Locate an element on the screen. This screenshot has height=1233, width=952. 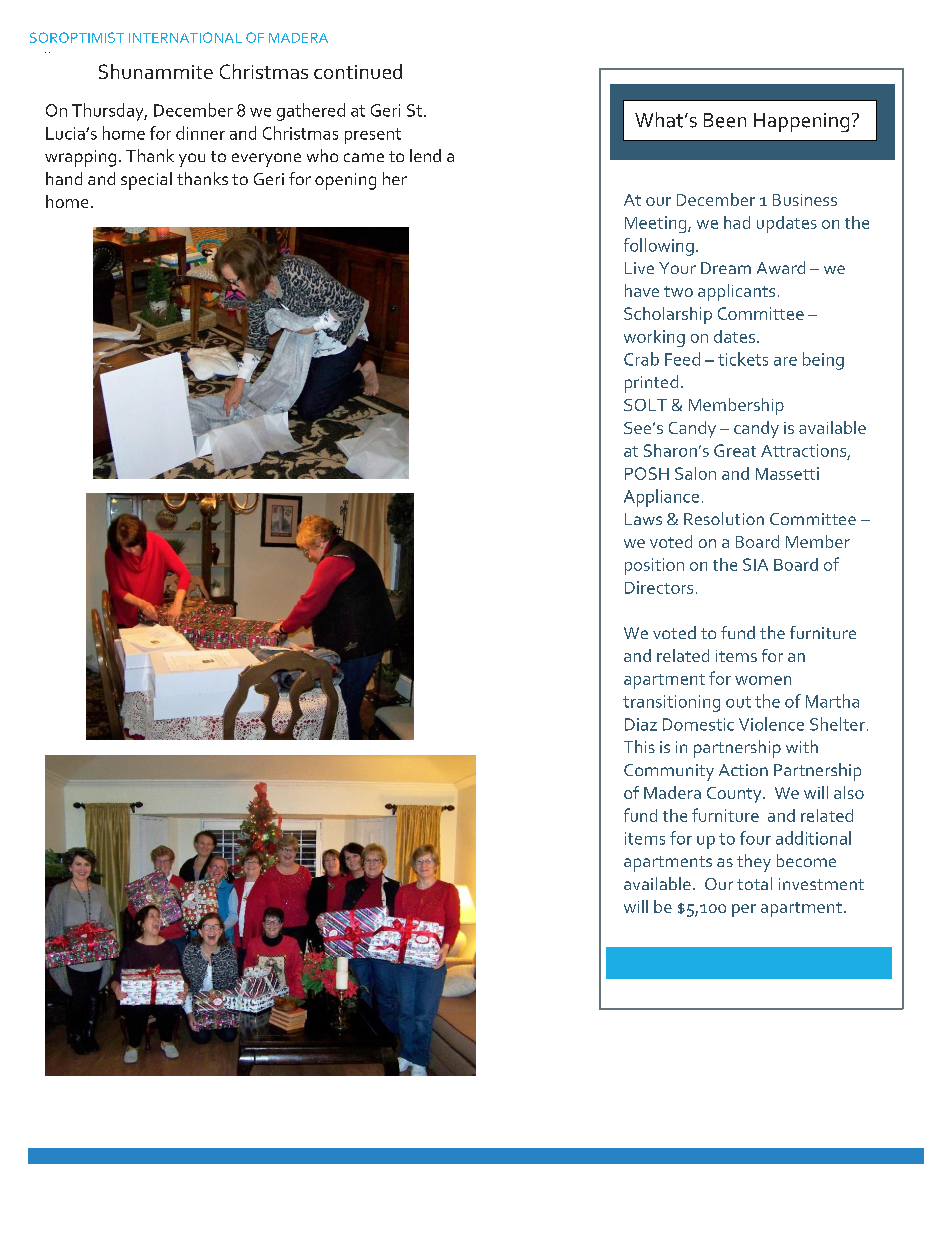
Laws is located at coordinates (643, 519).
